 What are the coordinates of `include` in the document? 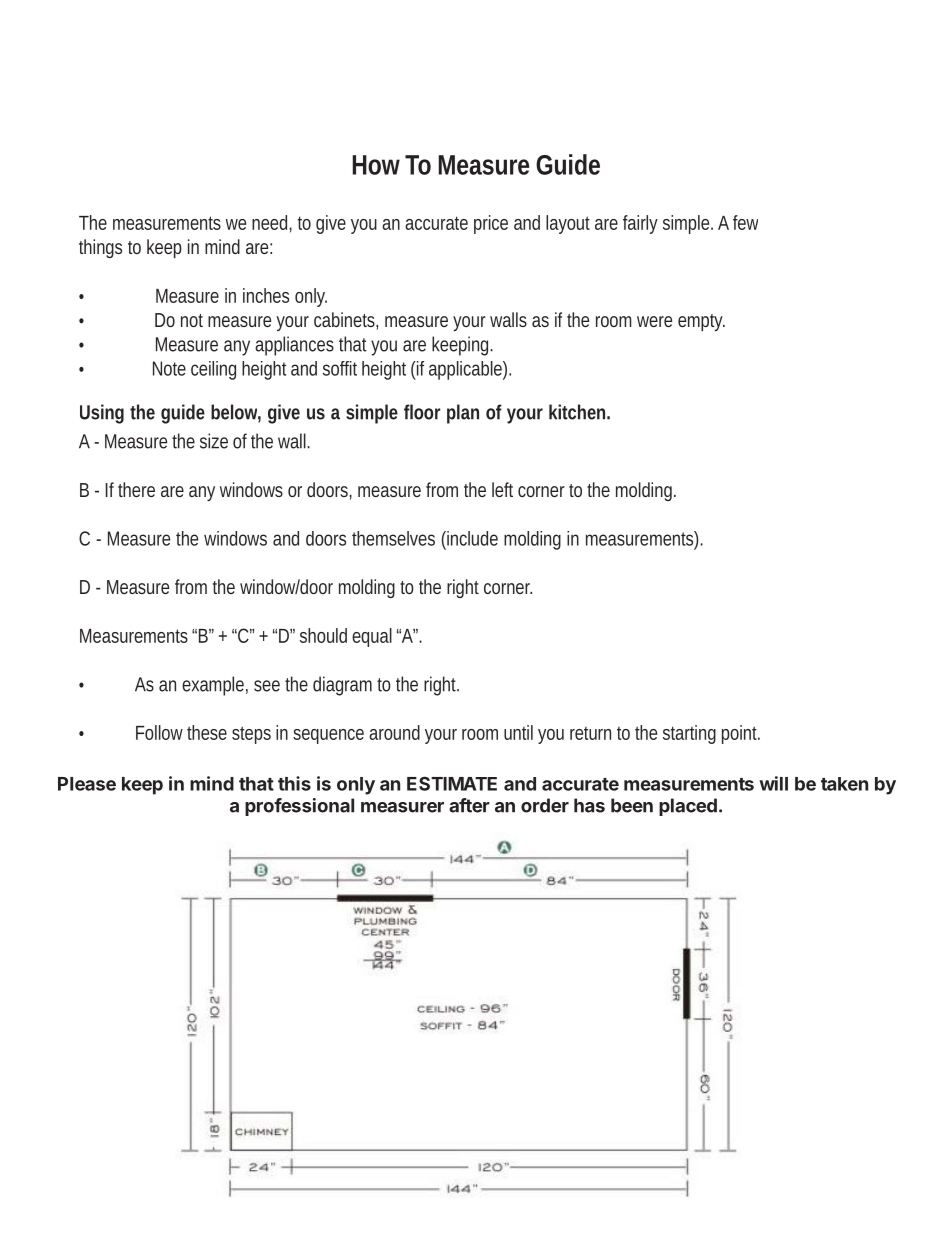 It's located at (471, 538).
